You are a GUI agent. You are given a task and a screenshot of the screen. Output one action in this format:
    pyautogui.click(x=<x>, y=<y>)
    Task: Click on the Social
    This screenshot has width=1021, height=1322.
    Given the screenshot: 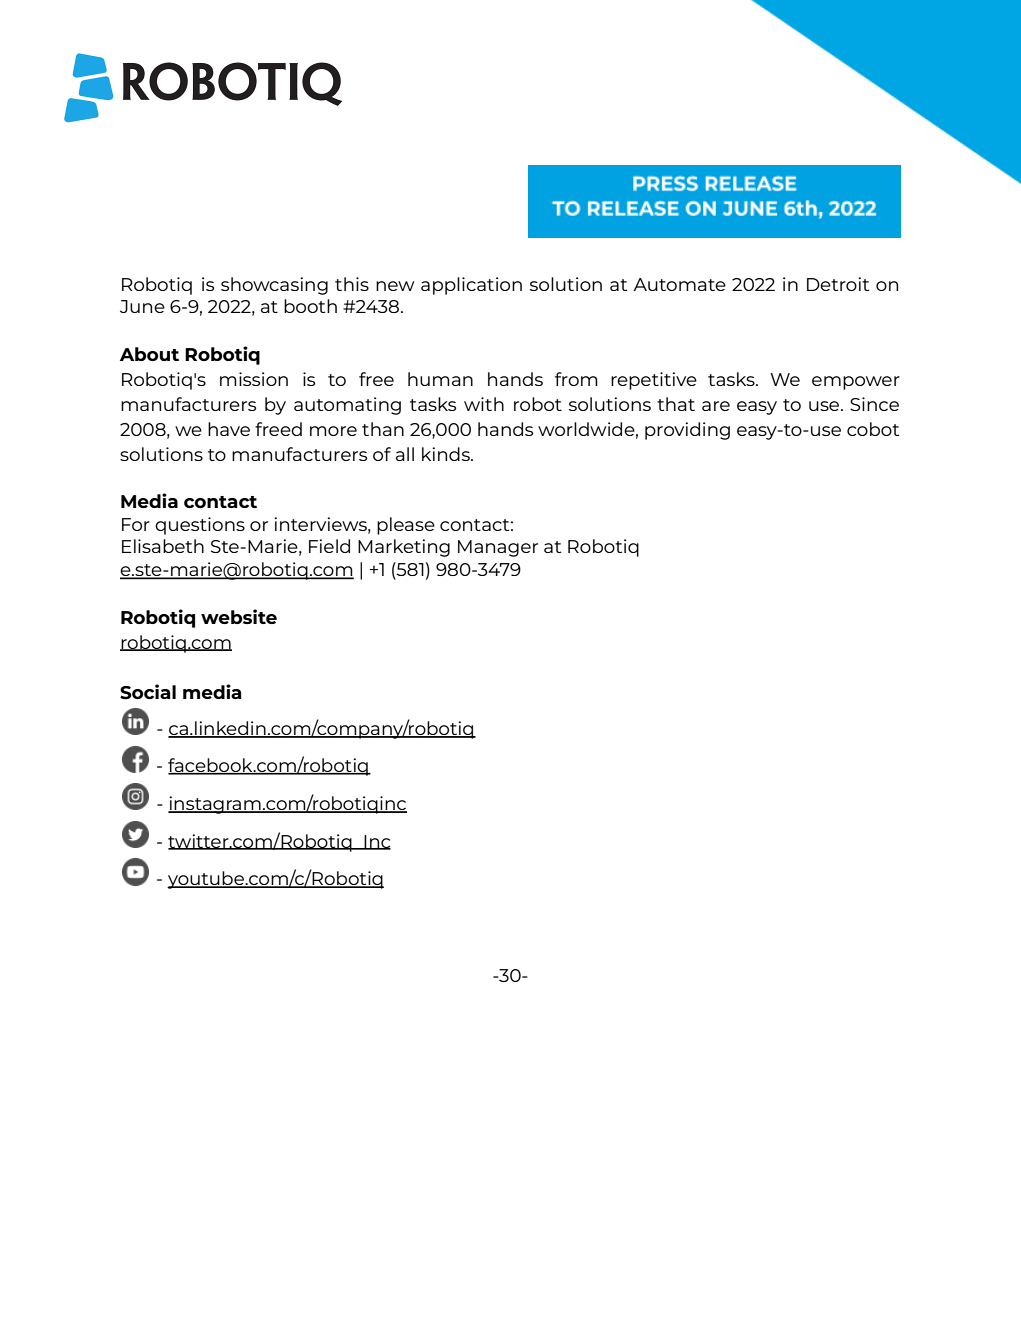 What is the action you would take?
    pyautogui.click(x=148, y=692)
